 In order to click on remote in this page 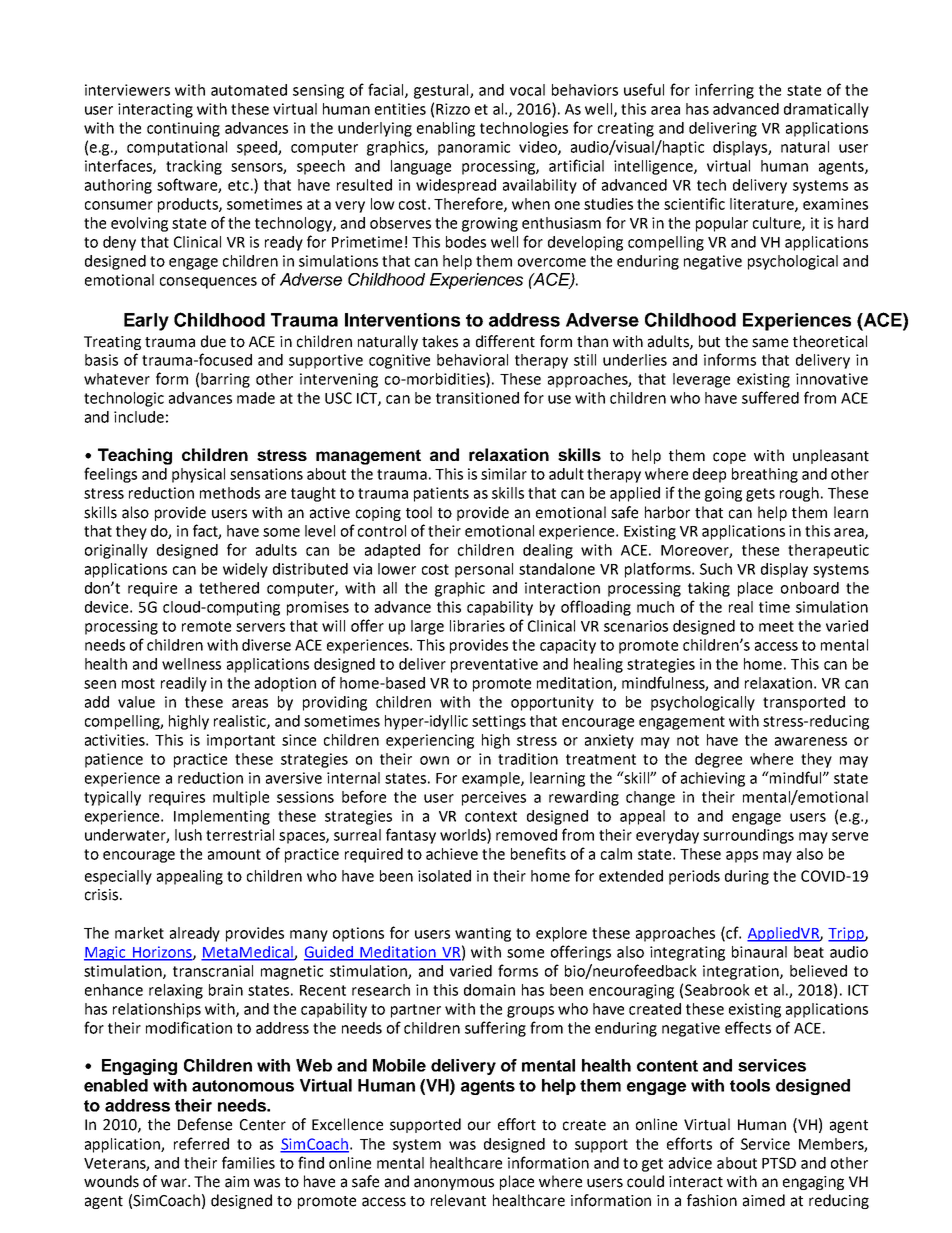, I will do `click(206, 626)`.
